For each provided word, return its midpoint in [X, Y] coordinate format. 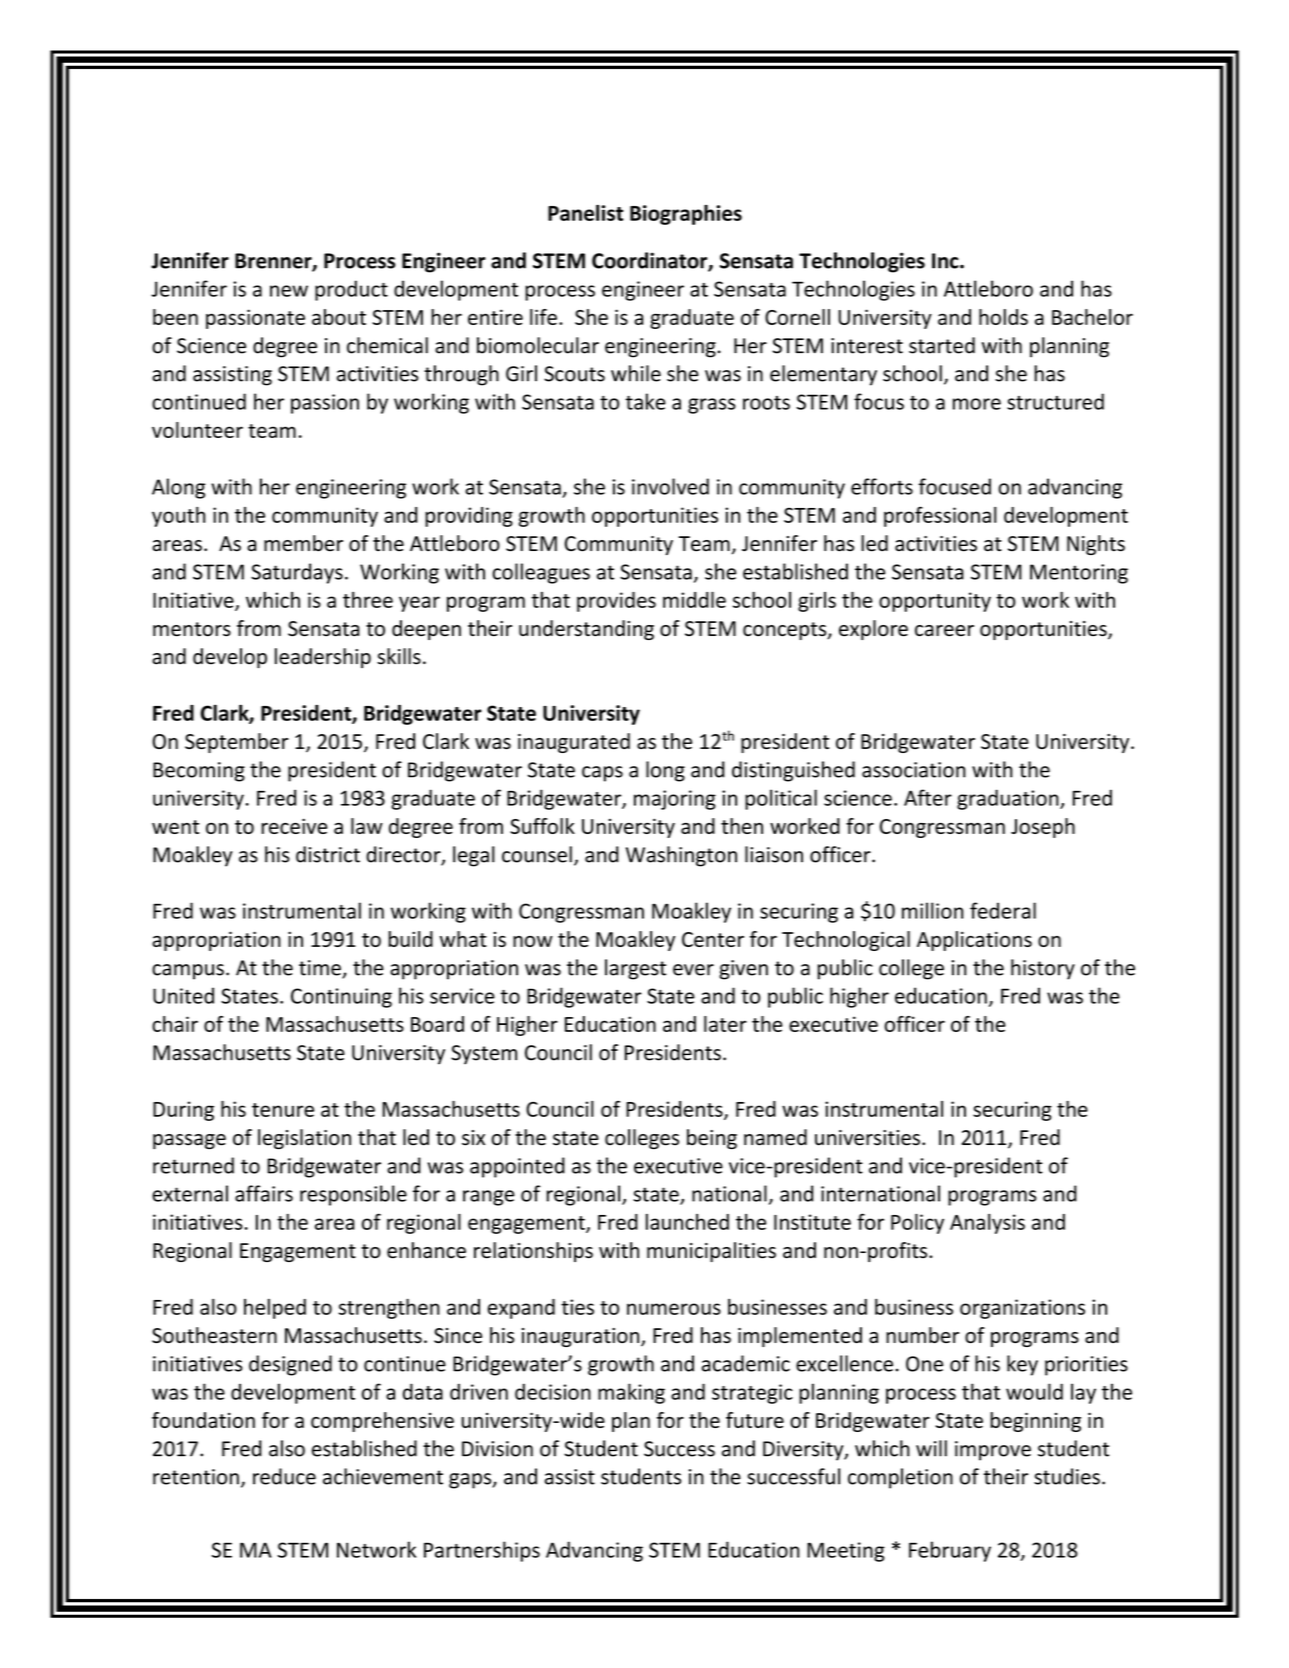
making [631, 1393]
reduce [284, 1476]
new [289, 291]
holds [1003, 317]
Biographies [686, 215]
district [328, 854]
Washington [681, 856]
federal [1003, 910]
